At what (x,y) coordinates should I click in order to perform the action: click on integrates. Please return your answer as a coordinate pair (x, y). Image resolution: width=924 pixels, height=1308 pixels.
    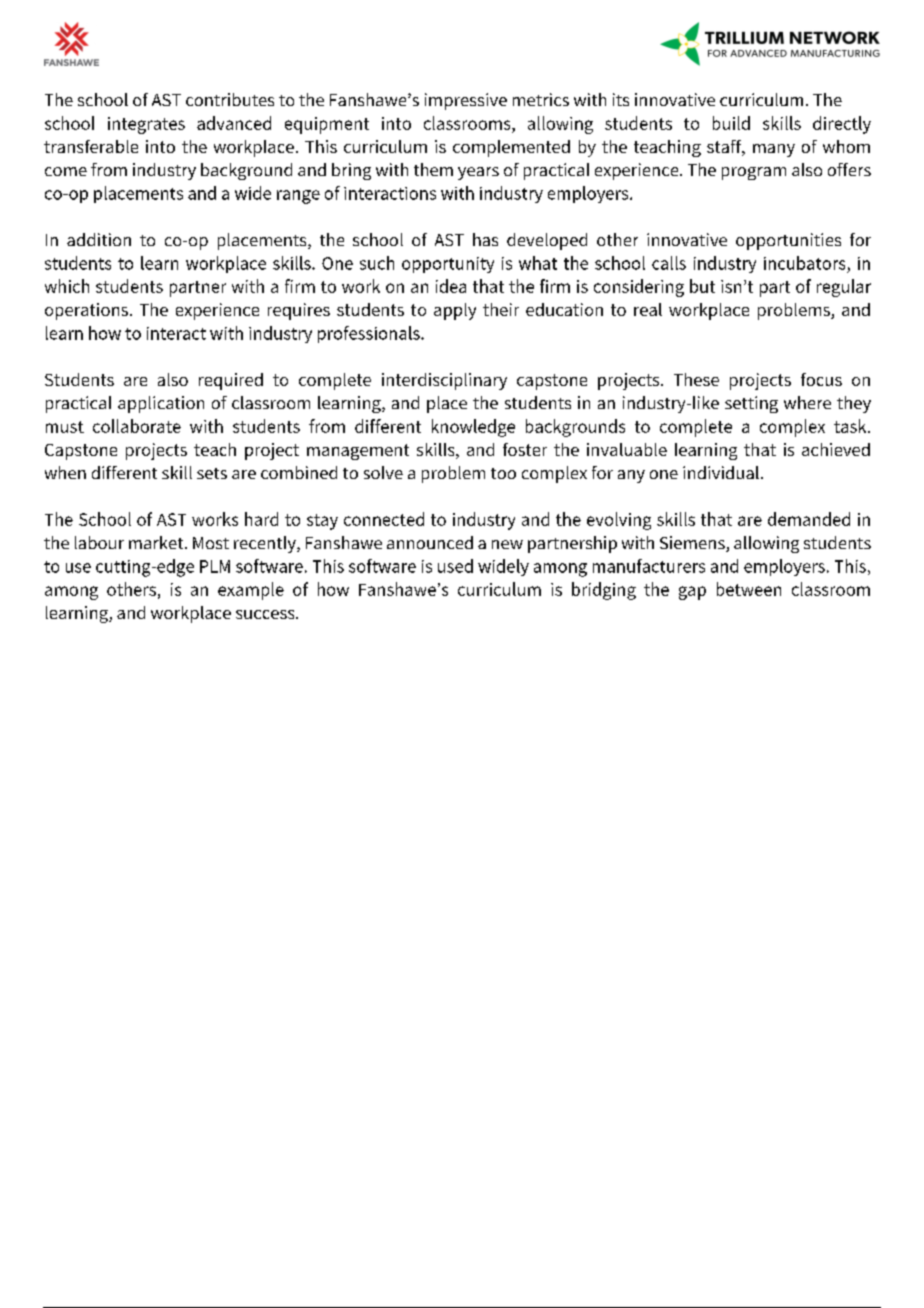
    Looking at the image, I should click on (146, 125).
